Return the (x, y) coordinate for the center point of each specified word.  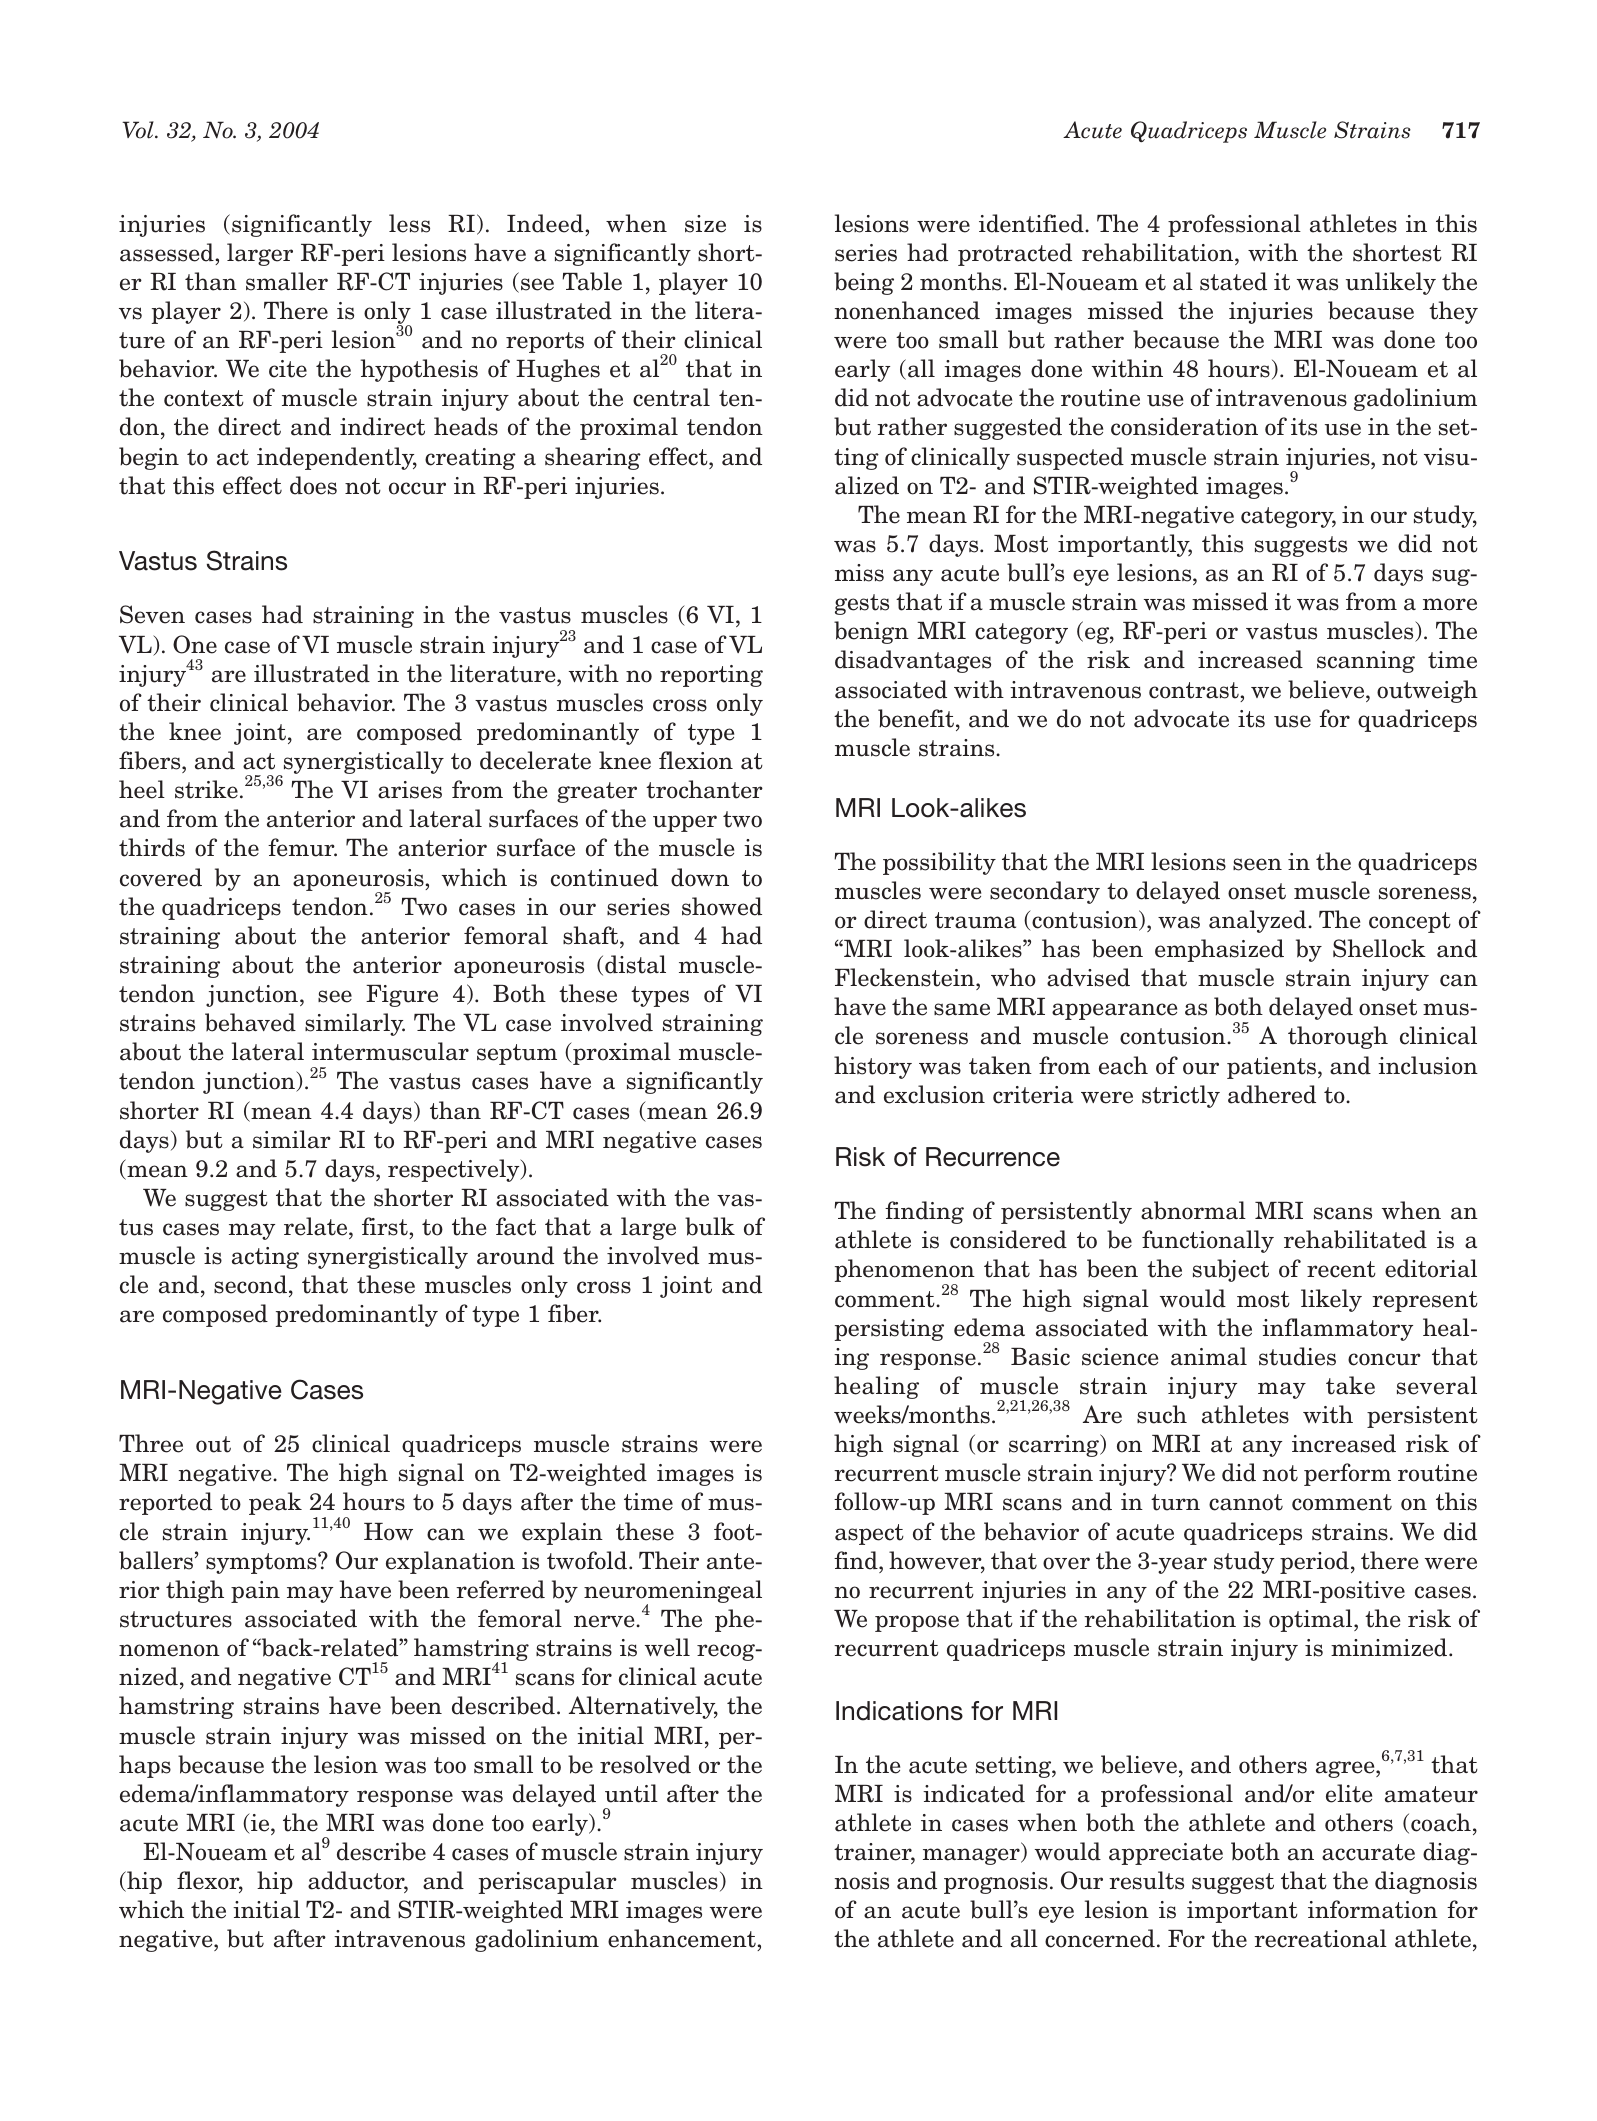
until (631, 1793)
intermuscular (390, 1051)
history (873, 1067)
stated (1233, 281)
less (409, 223)
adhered (1272, 1094)
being (864, 283)
